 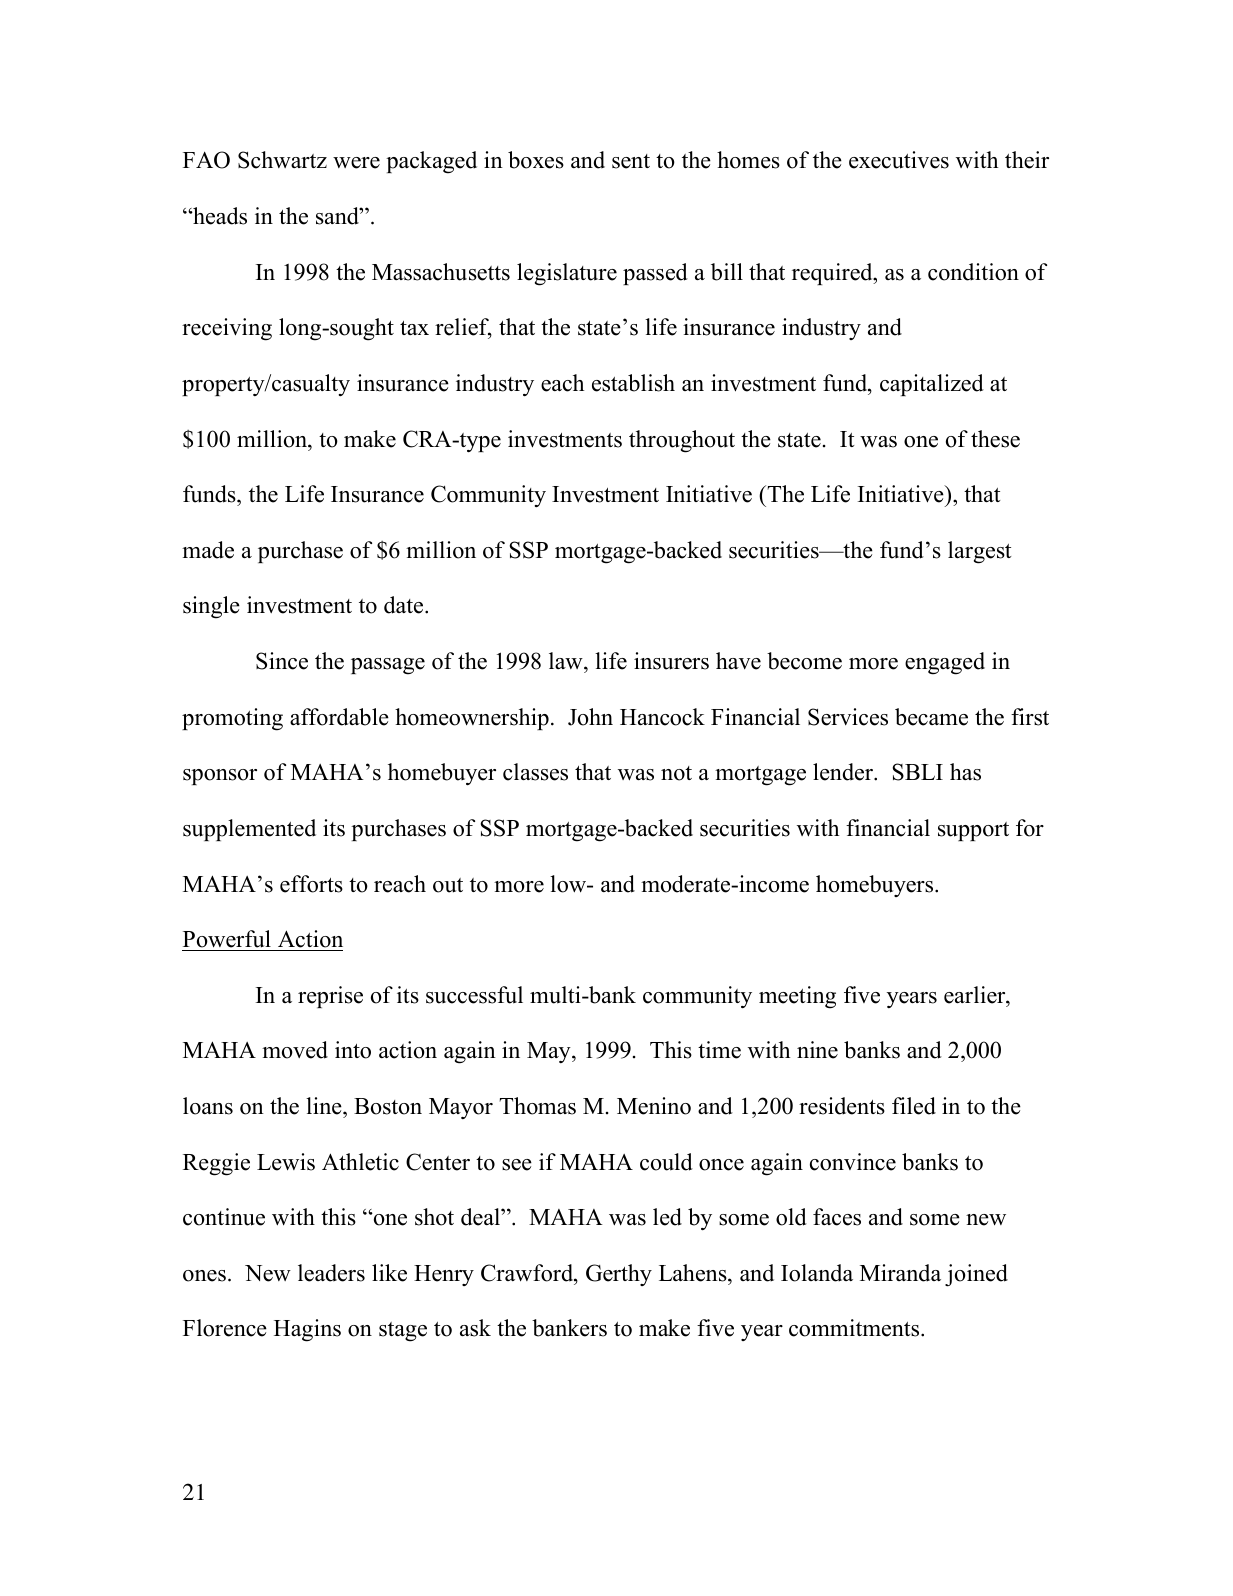 I want to click on executives, so click(x=899, y=160).
